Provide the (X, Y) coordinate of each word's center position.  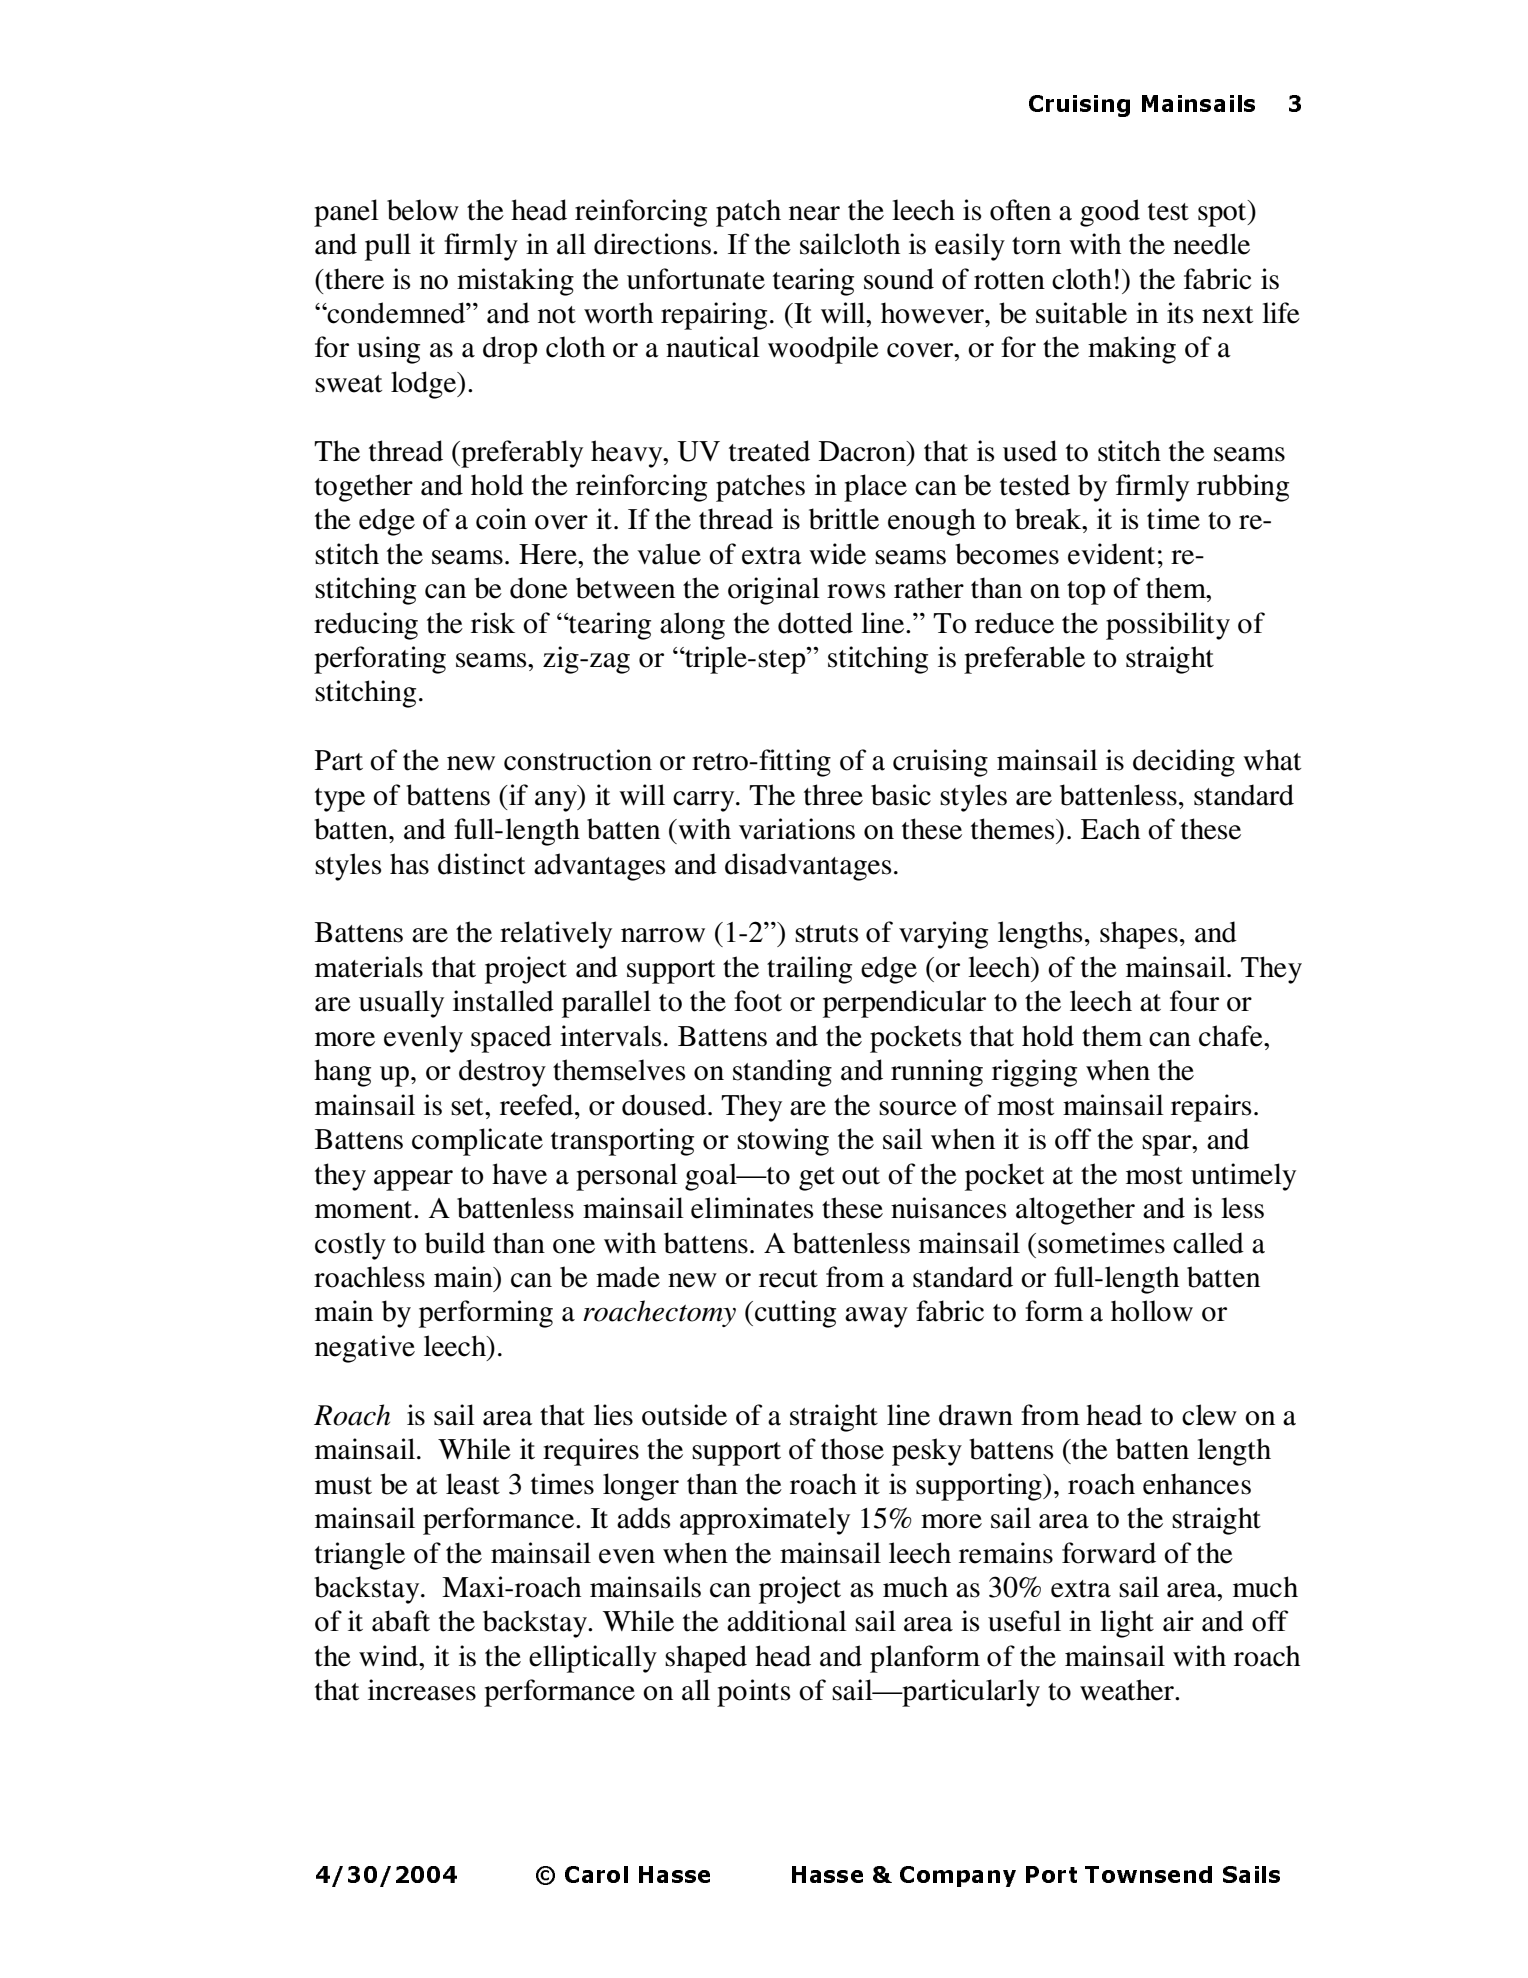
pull (388, 247)
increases (422, 1690)
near (814, 213)
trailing (809, 970)
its (1180, 313)
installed (503, 1001)
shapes (1139, 935)
